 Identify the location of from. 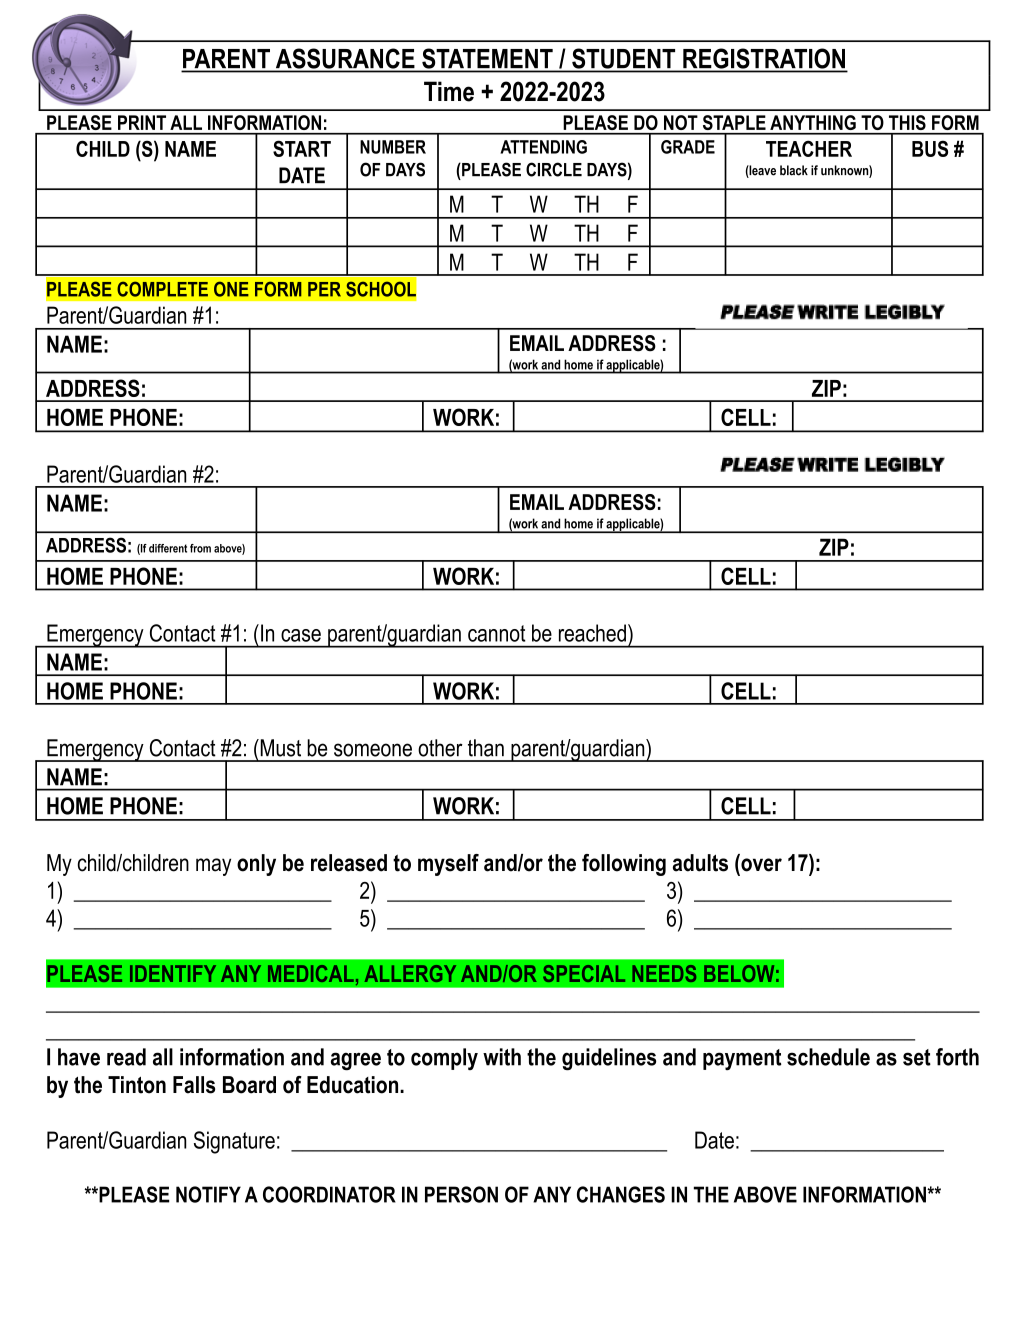
(200, 548).
